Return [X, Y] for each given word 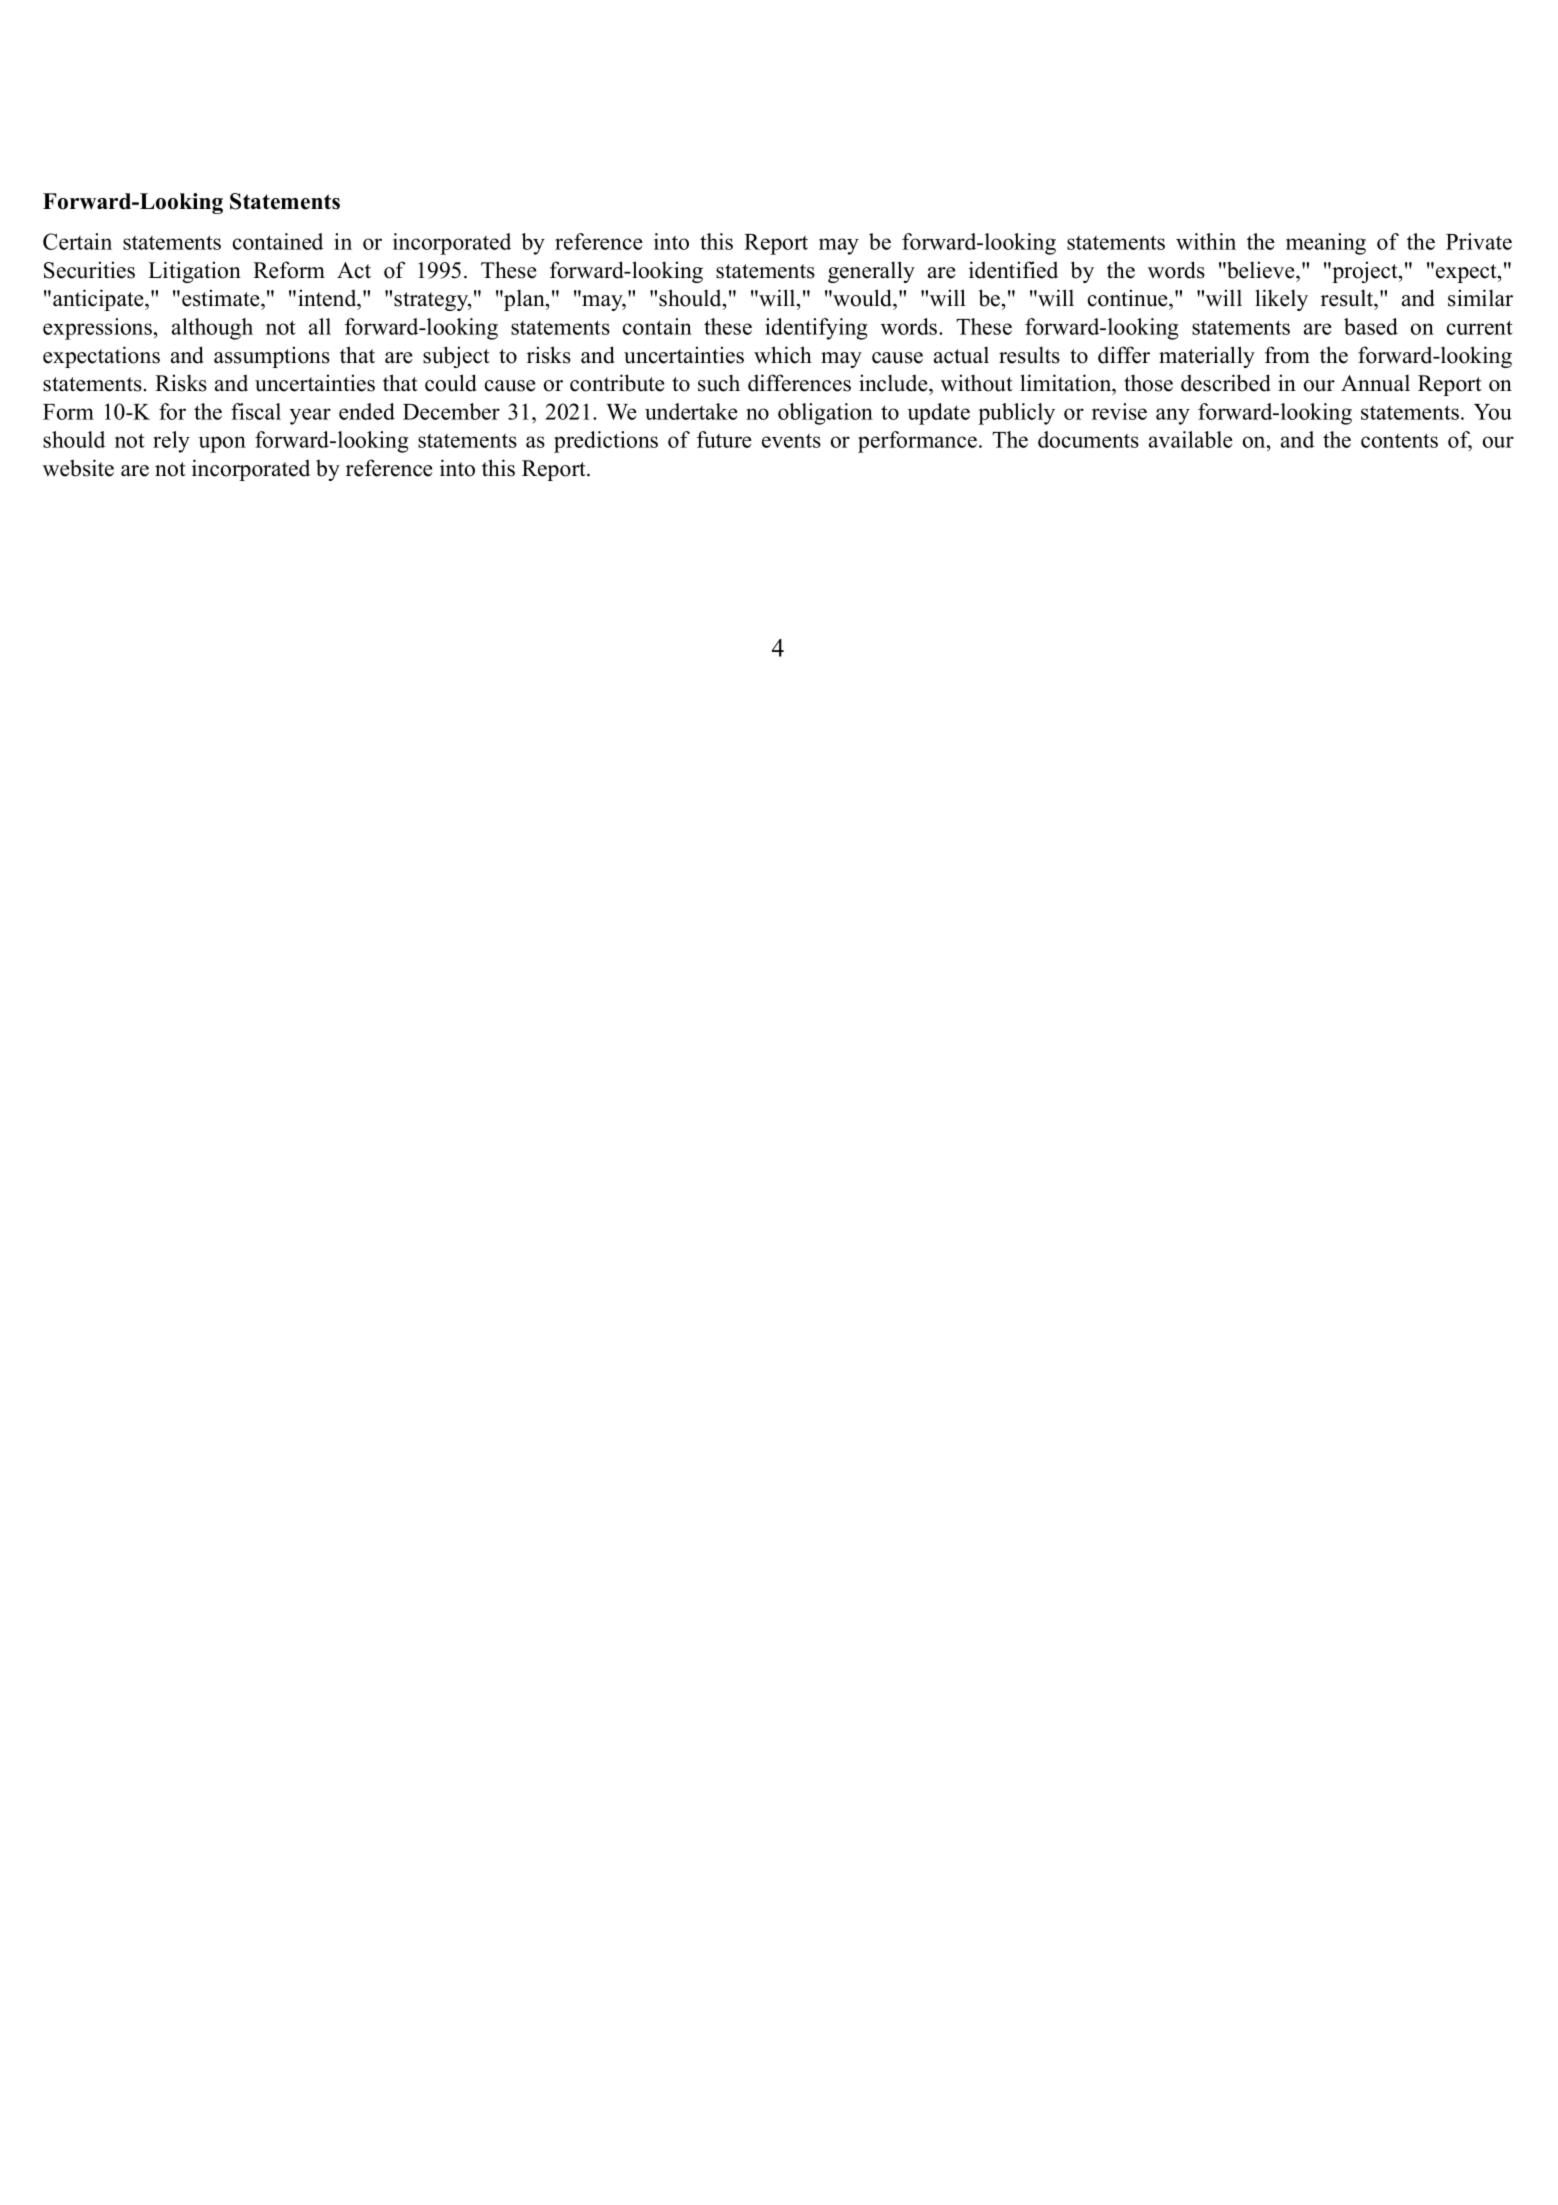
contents [1399, 440]
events [791, 441]
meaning [1326, 244]
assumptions [272, 357]
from [1287, 355]
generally [871, 272]
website [78, 468]
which [783, 355]
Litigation [194, 272]
